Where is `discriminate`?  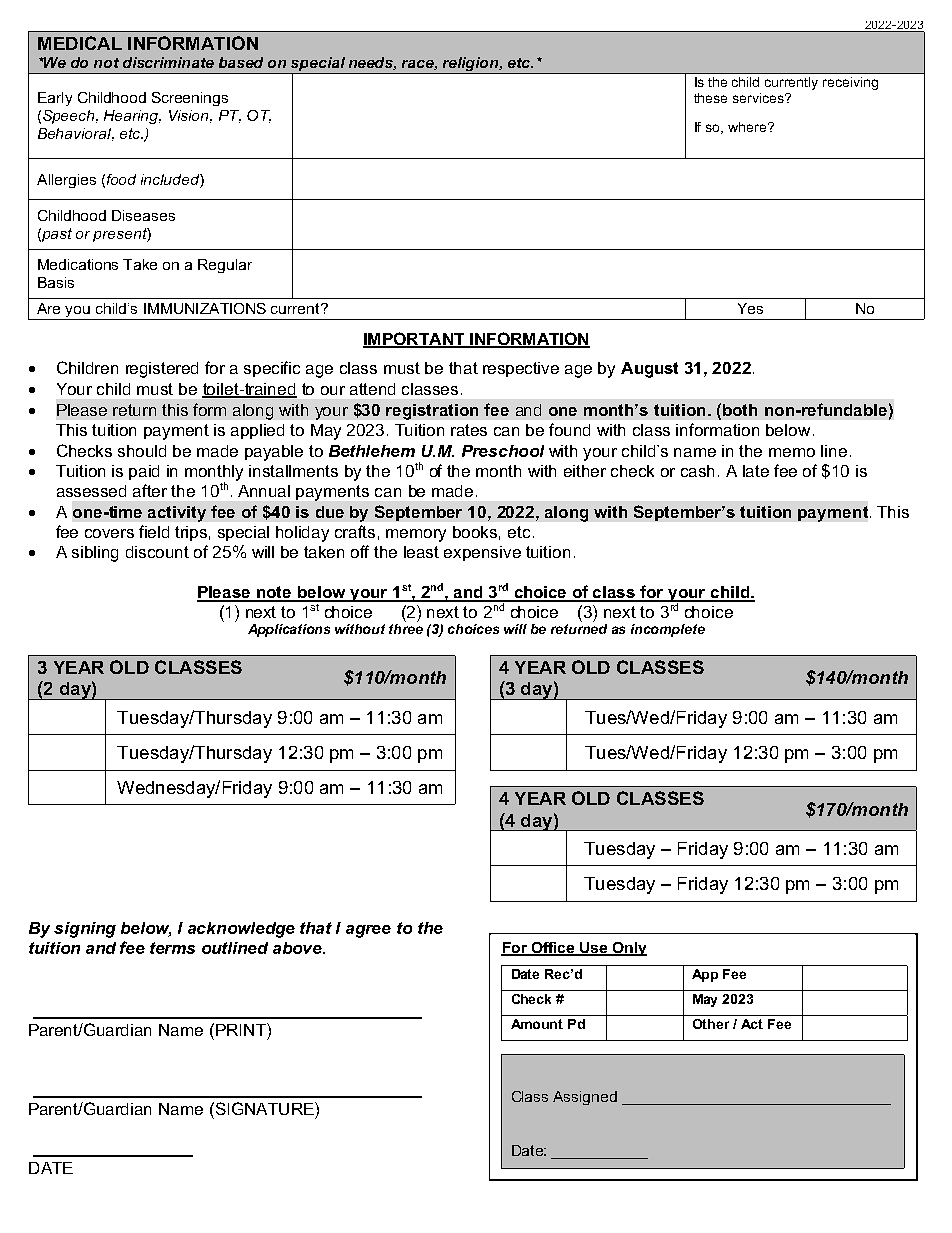 discriminate is located at coordinates (168, 62).
